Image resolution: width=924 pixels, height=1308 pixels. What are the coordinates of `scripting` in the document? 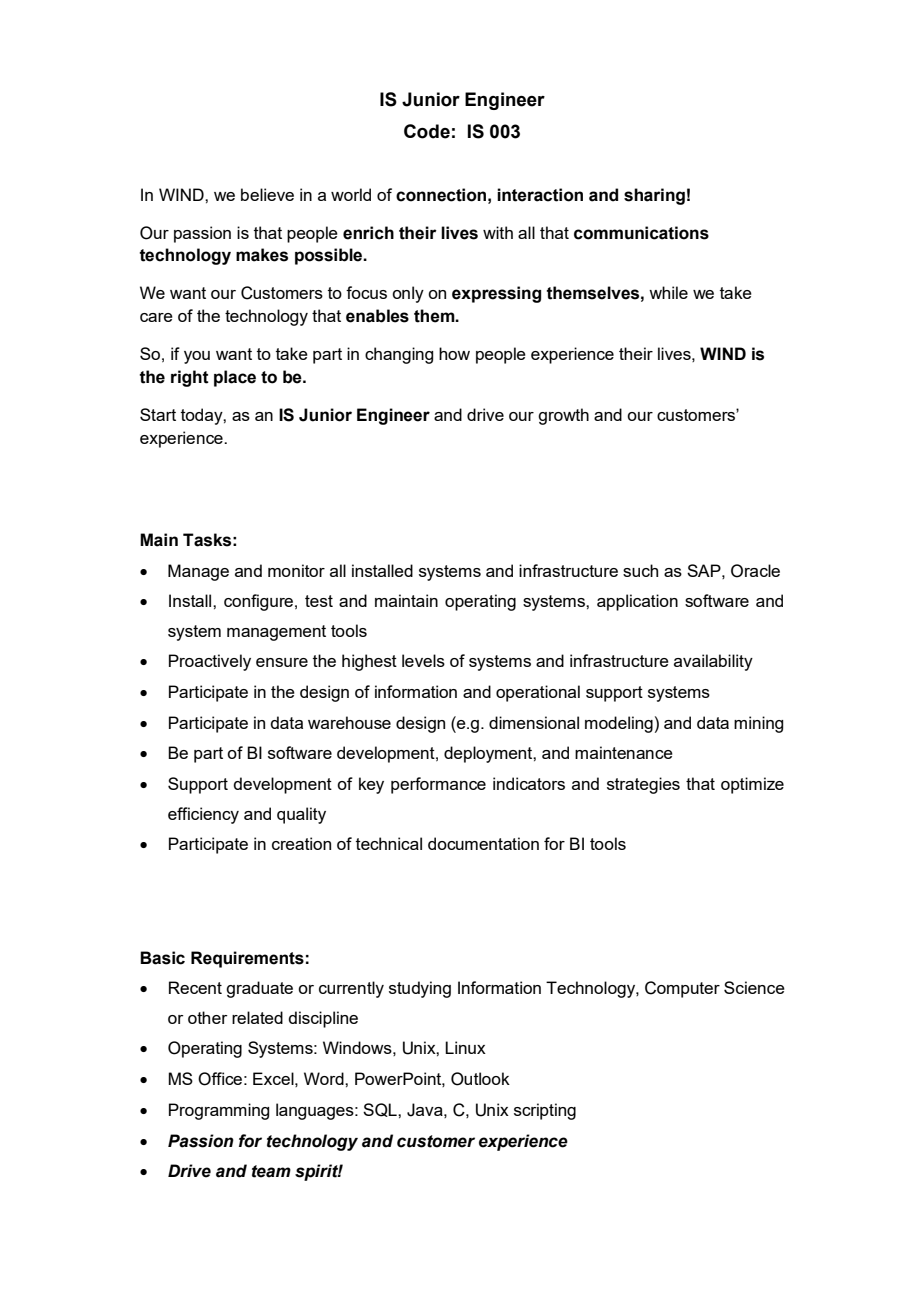 It's located at (545, 1111).
